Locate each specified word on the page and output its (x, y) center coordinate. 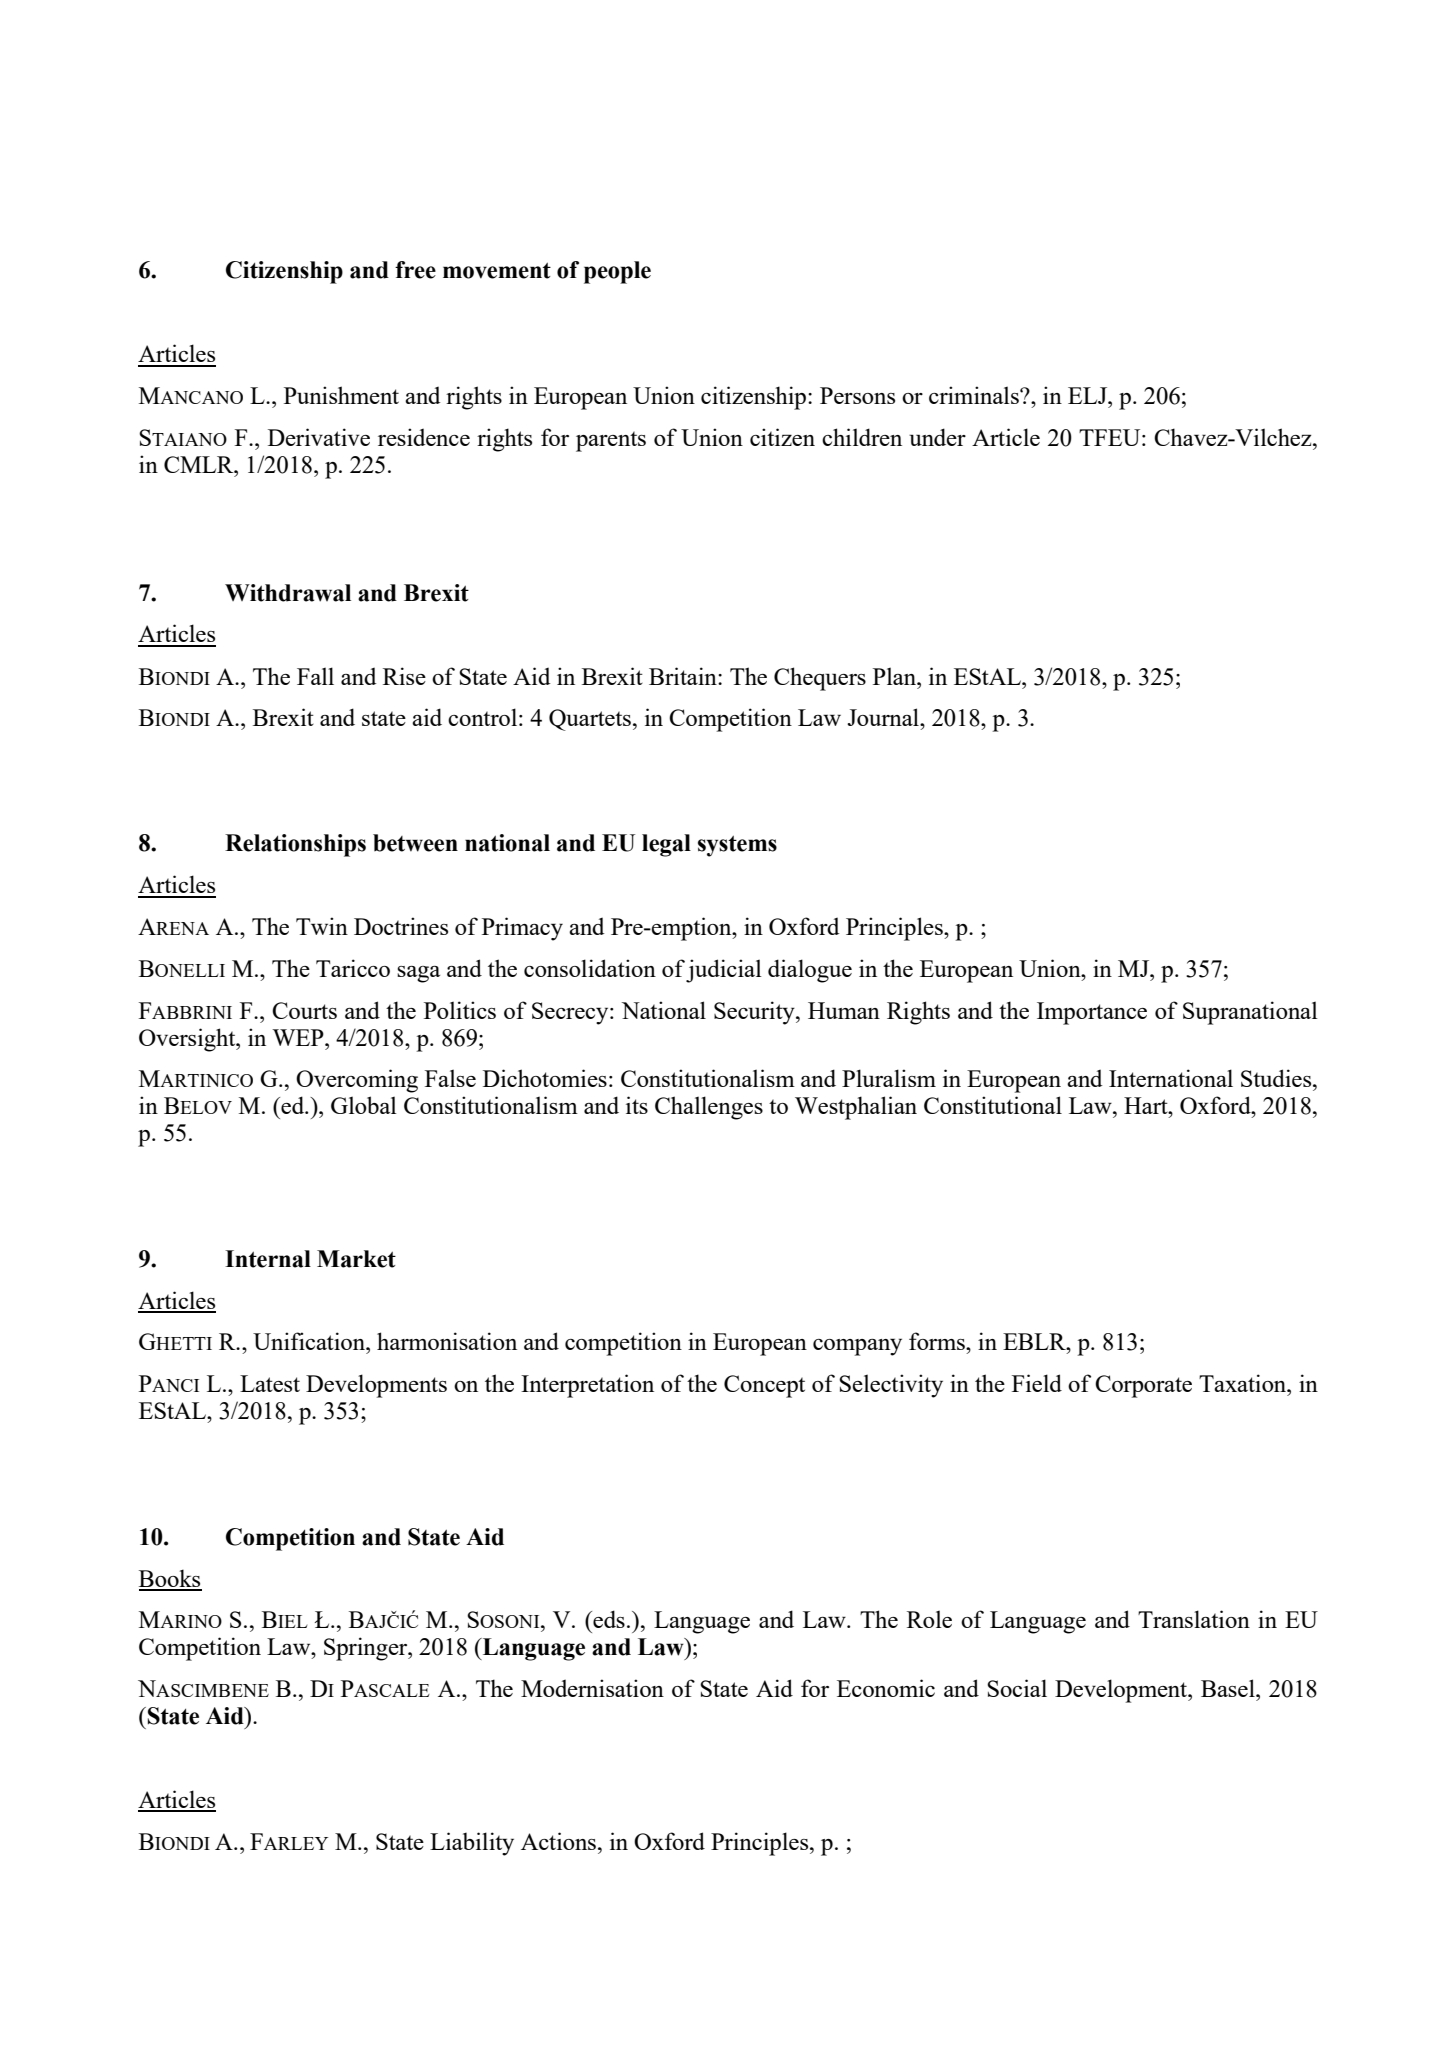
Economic (886, 1688)
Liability (472, 1844)
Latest (270, 1383)
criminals (975, 395)
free (415, 270)
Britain (684, 676)
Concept (764, 1386)
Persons (857, 395)
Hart (1147, 1105)
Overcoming (357, 1081)
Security (755, 1013)
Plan (895, 676)
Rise (404, 676)
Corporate (1143, 1386)
